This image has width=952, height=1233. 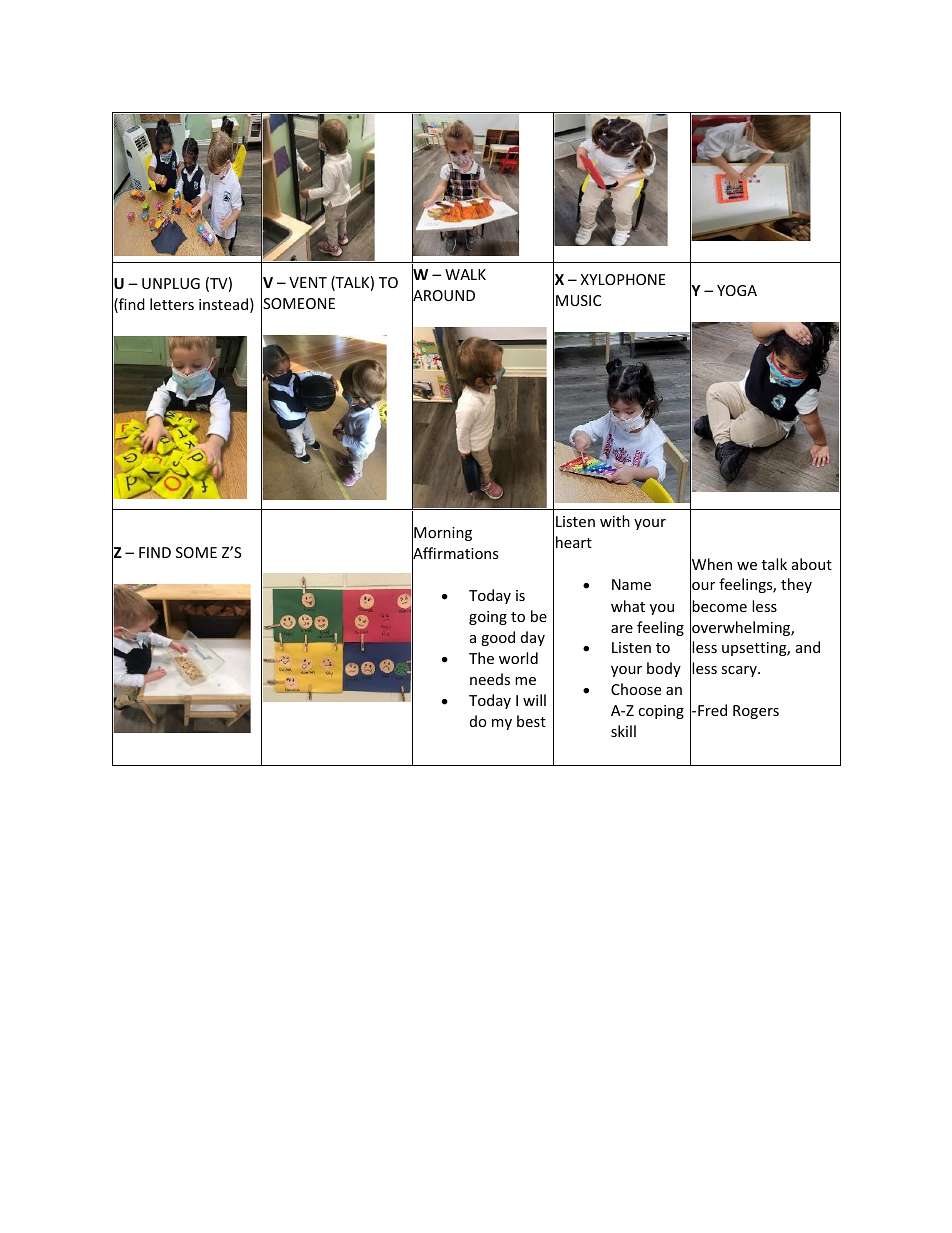 What do you see at coordinates (465, 274) in the image?
I see `WALK` at bounding box center [465, 274].
